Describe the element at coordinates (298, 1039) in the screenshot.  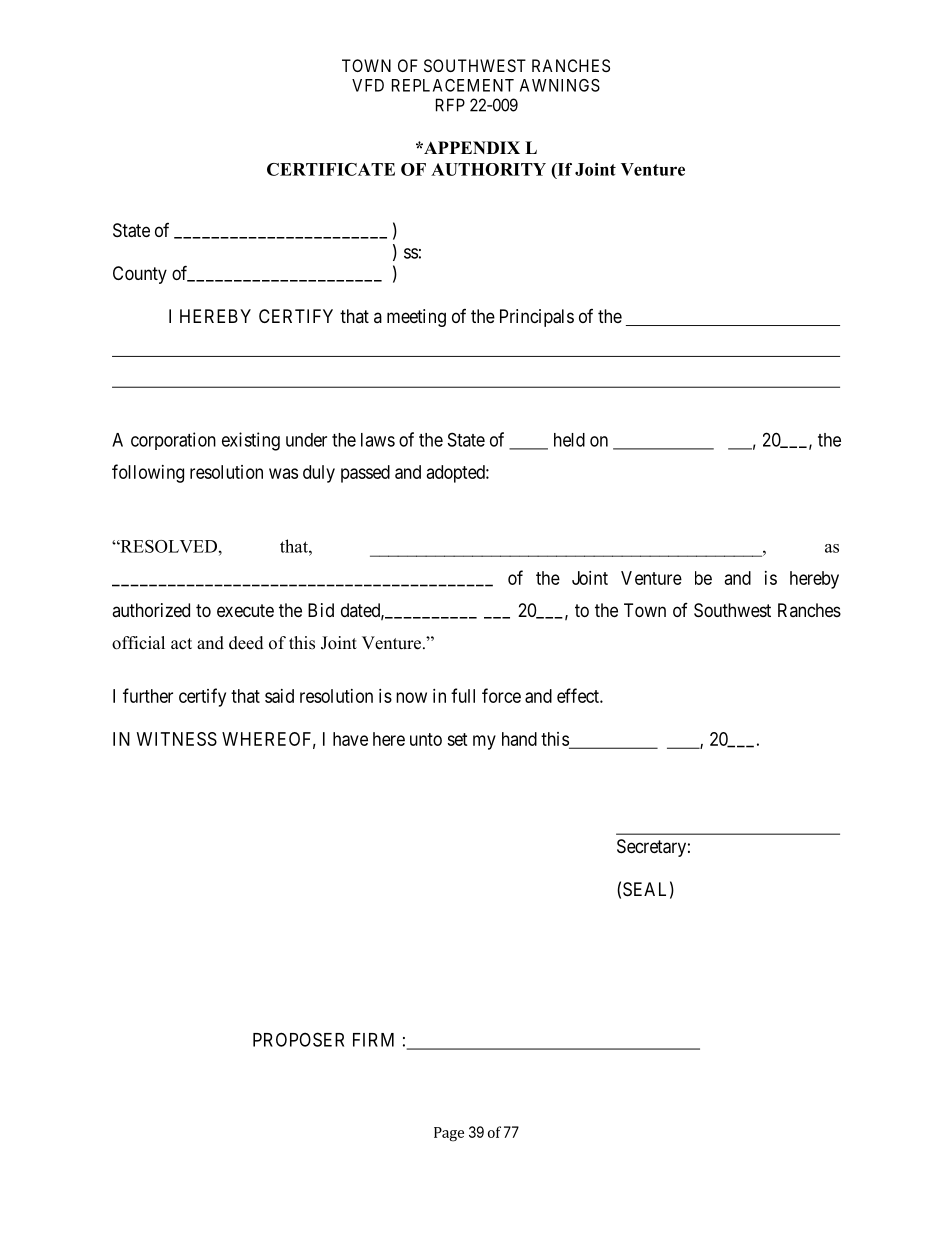
I see `PROPOSER` at that location.
